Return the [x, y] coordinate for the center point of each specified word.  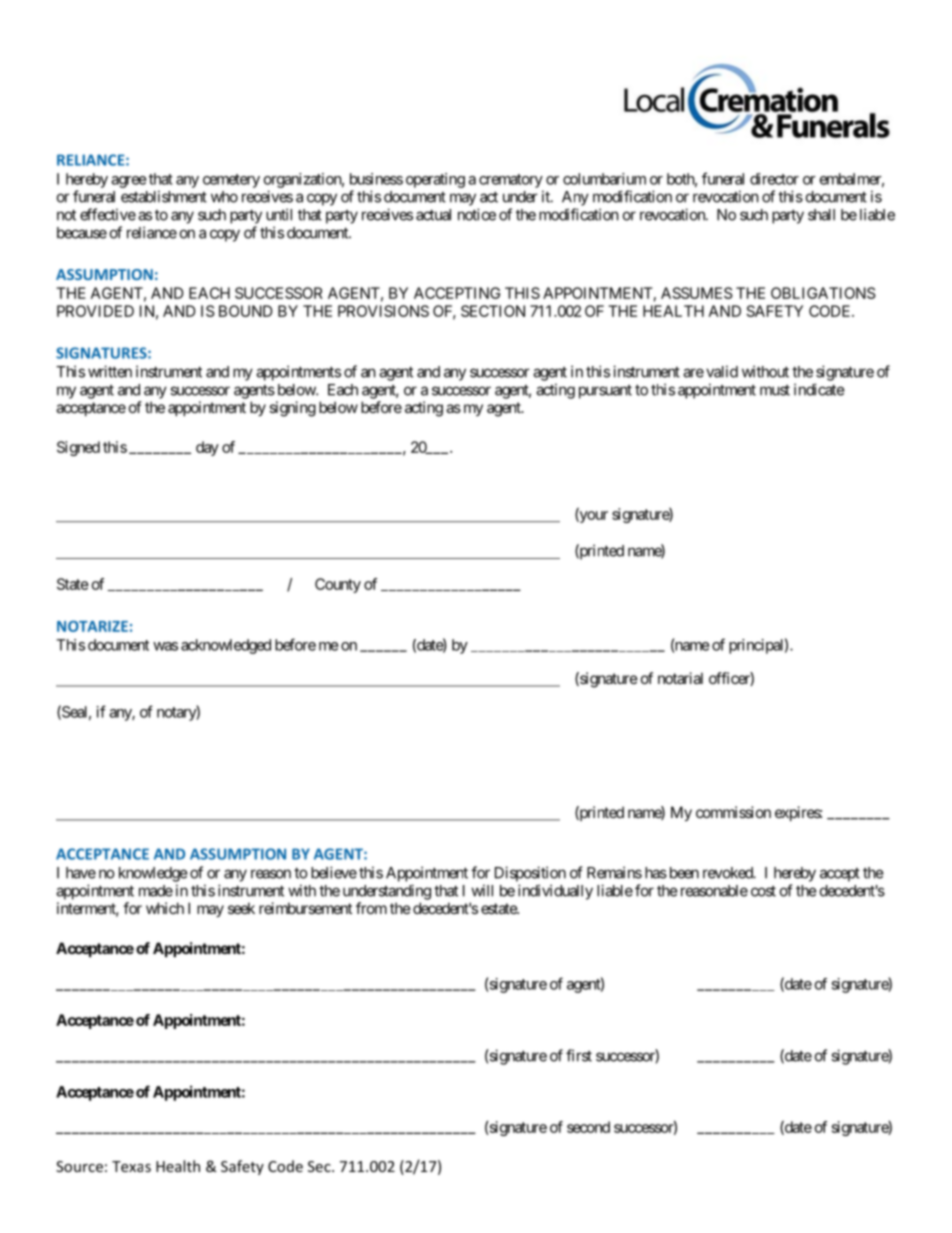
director [774, 179]
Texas [131, 1166]
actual [433, 215]
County [338, 585]
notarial [680, 678]
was [165, 646]
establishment [164, 196]
